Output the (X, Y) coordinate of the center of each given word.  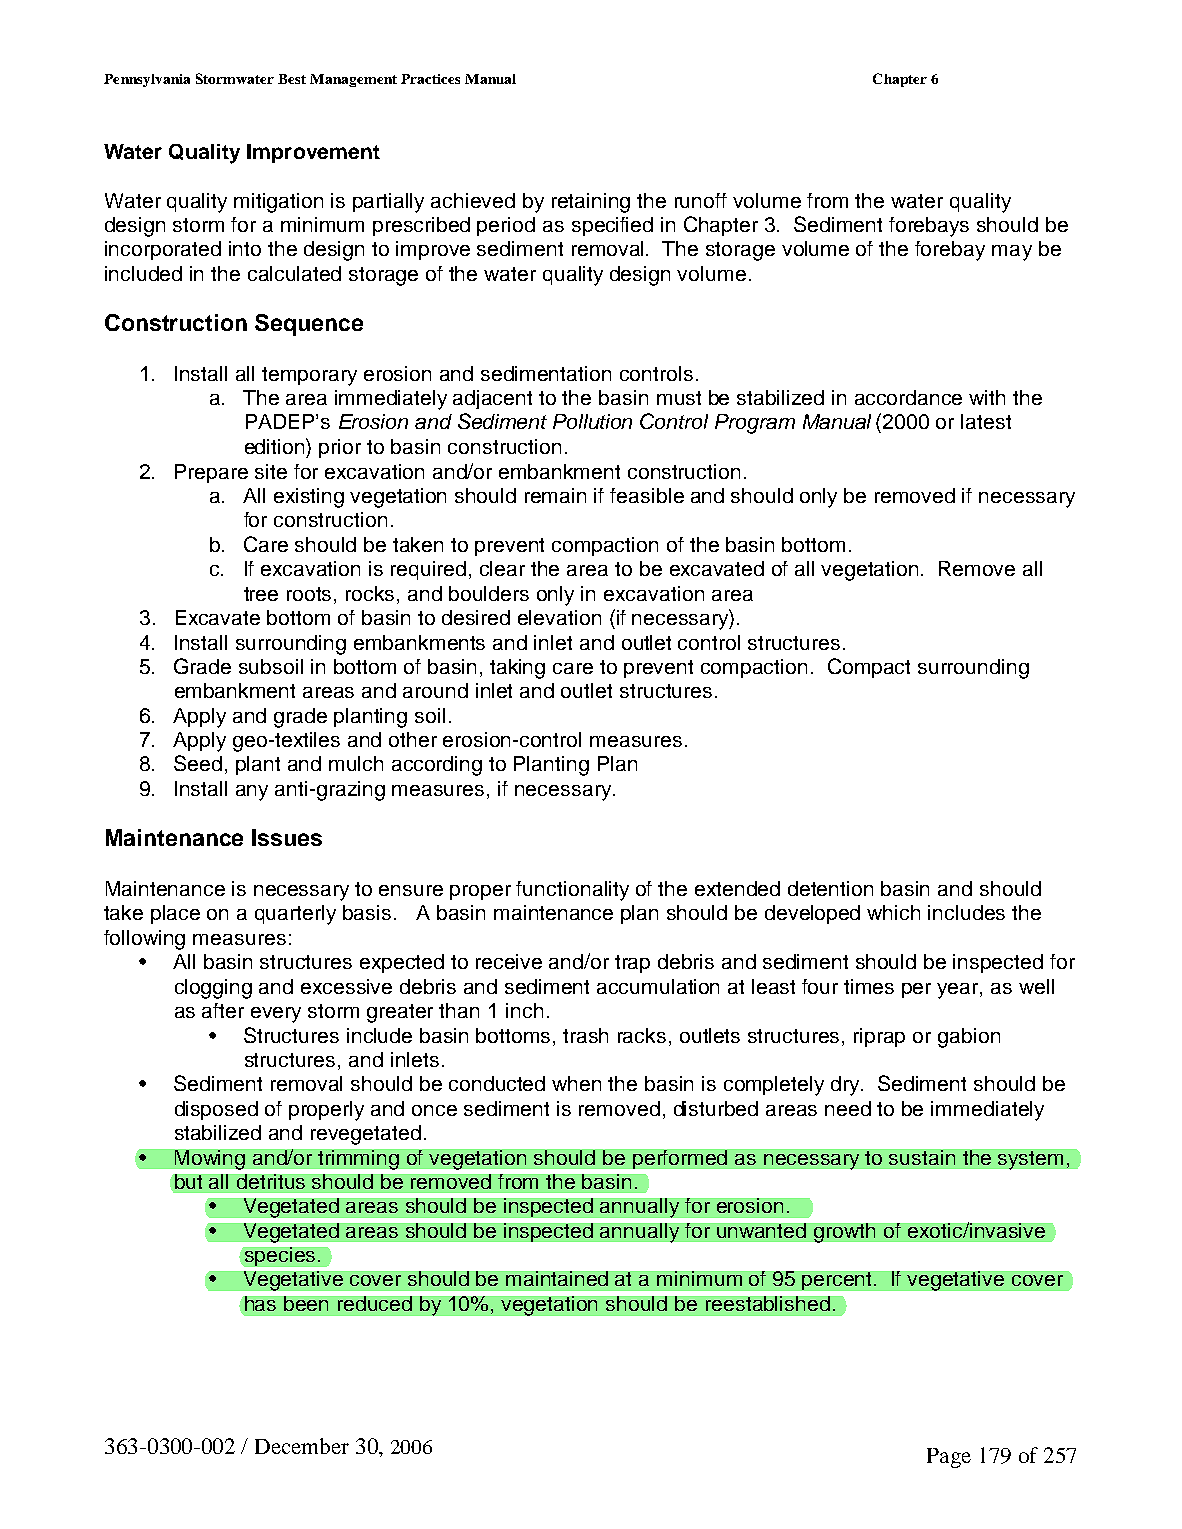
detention (830, 888)
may (1012, 253)
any (252, 793)
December (302, 1446)
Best (292, 79)
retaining (591, 203)
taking (517, 669)
